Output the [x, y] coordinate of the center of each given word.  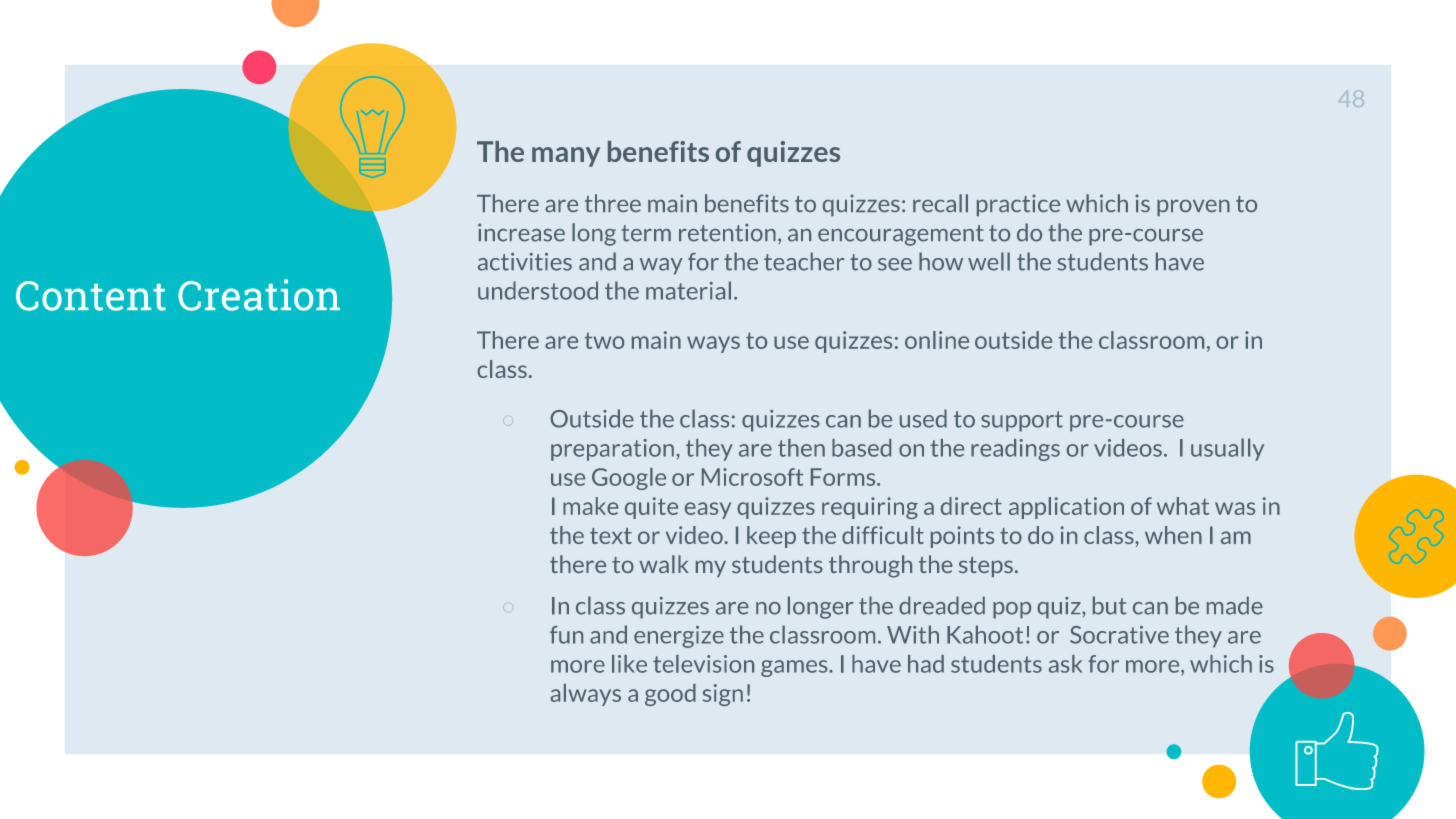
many [566, 157]
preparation [612, 450]
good [670, 695]
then [801, 448]
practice [1018, 205]
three [613, 203]
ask [1065, 664]
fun [566, 635]
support [1022, 421]
